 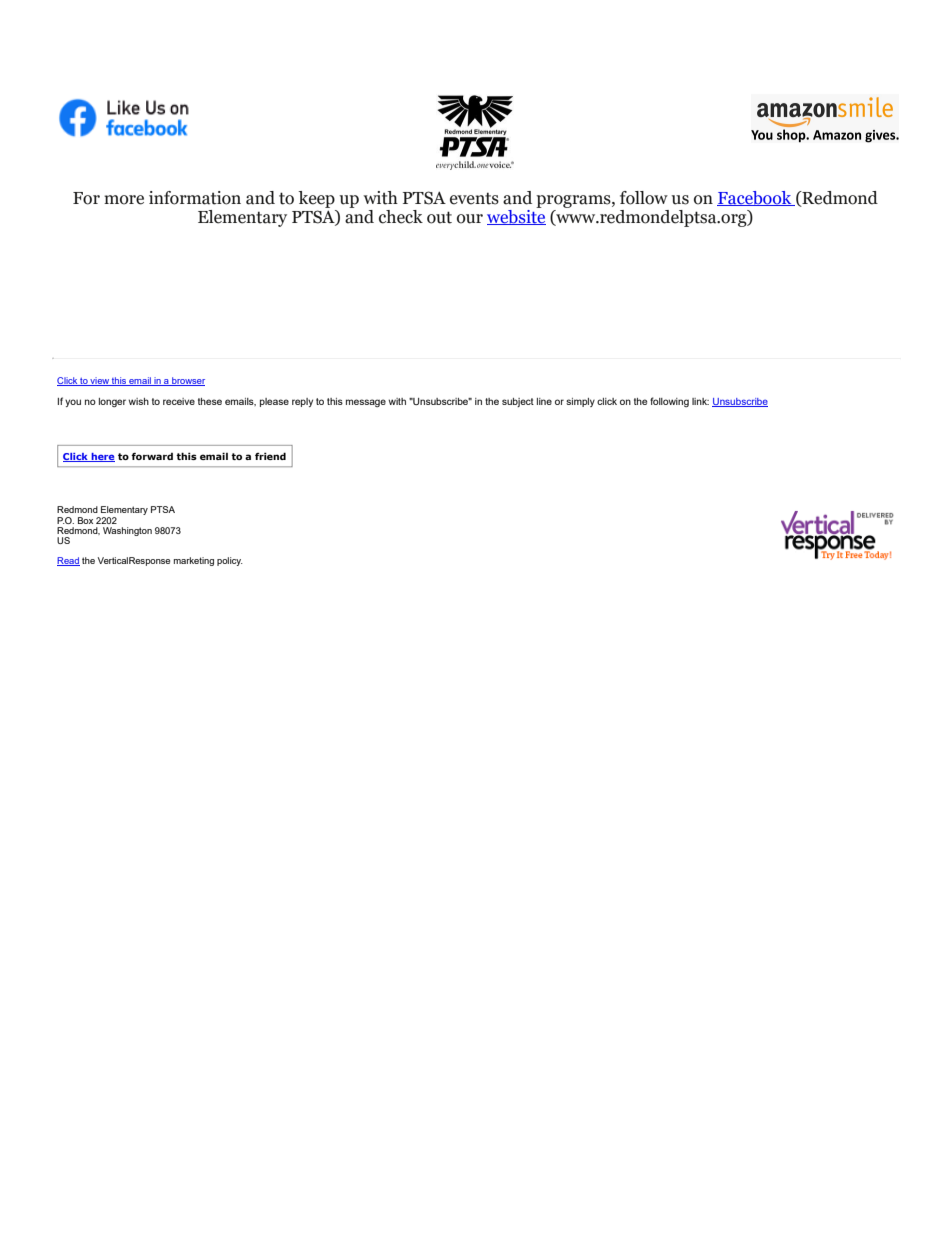 What do you see at coordinates (270, 456) in the screenshot?
I see `friend` at bounding box center [270, 456].
